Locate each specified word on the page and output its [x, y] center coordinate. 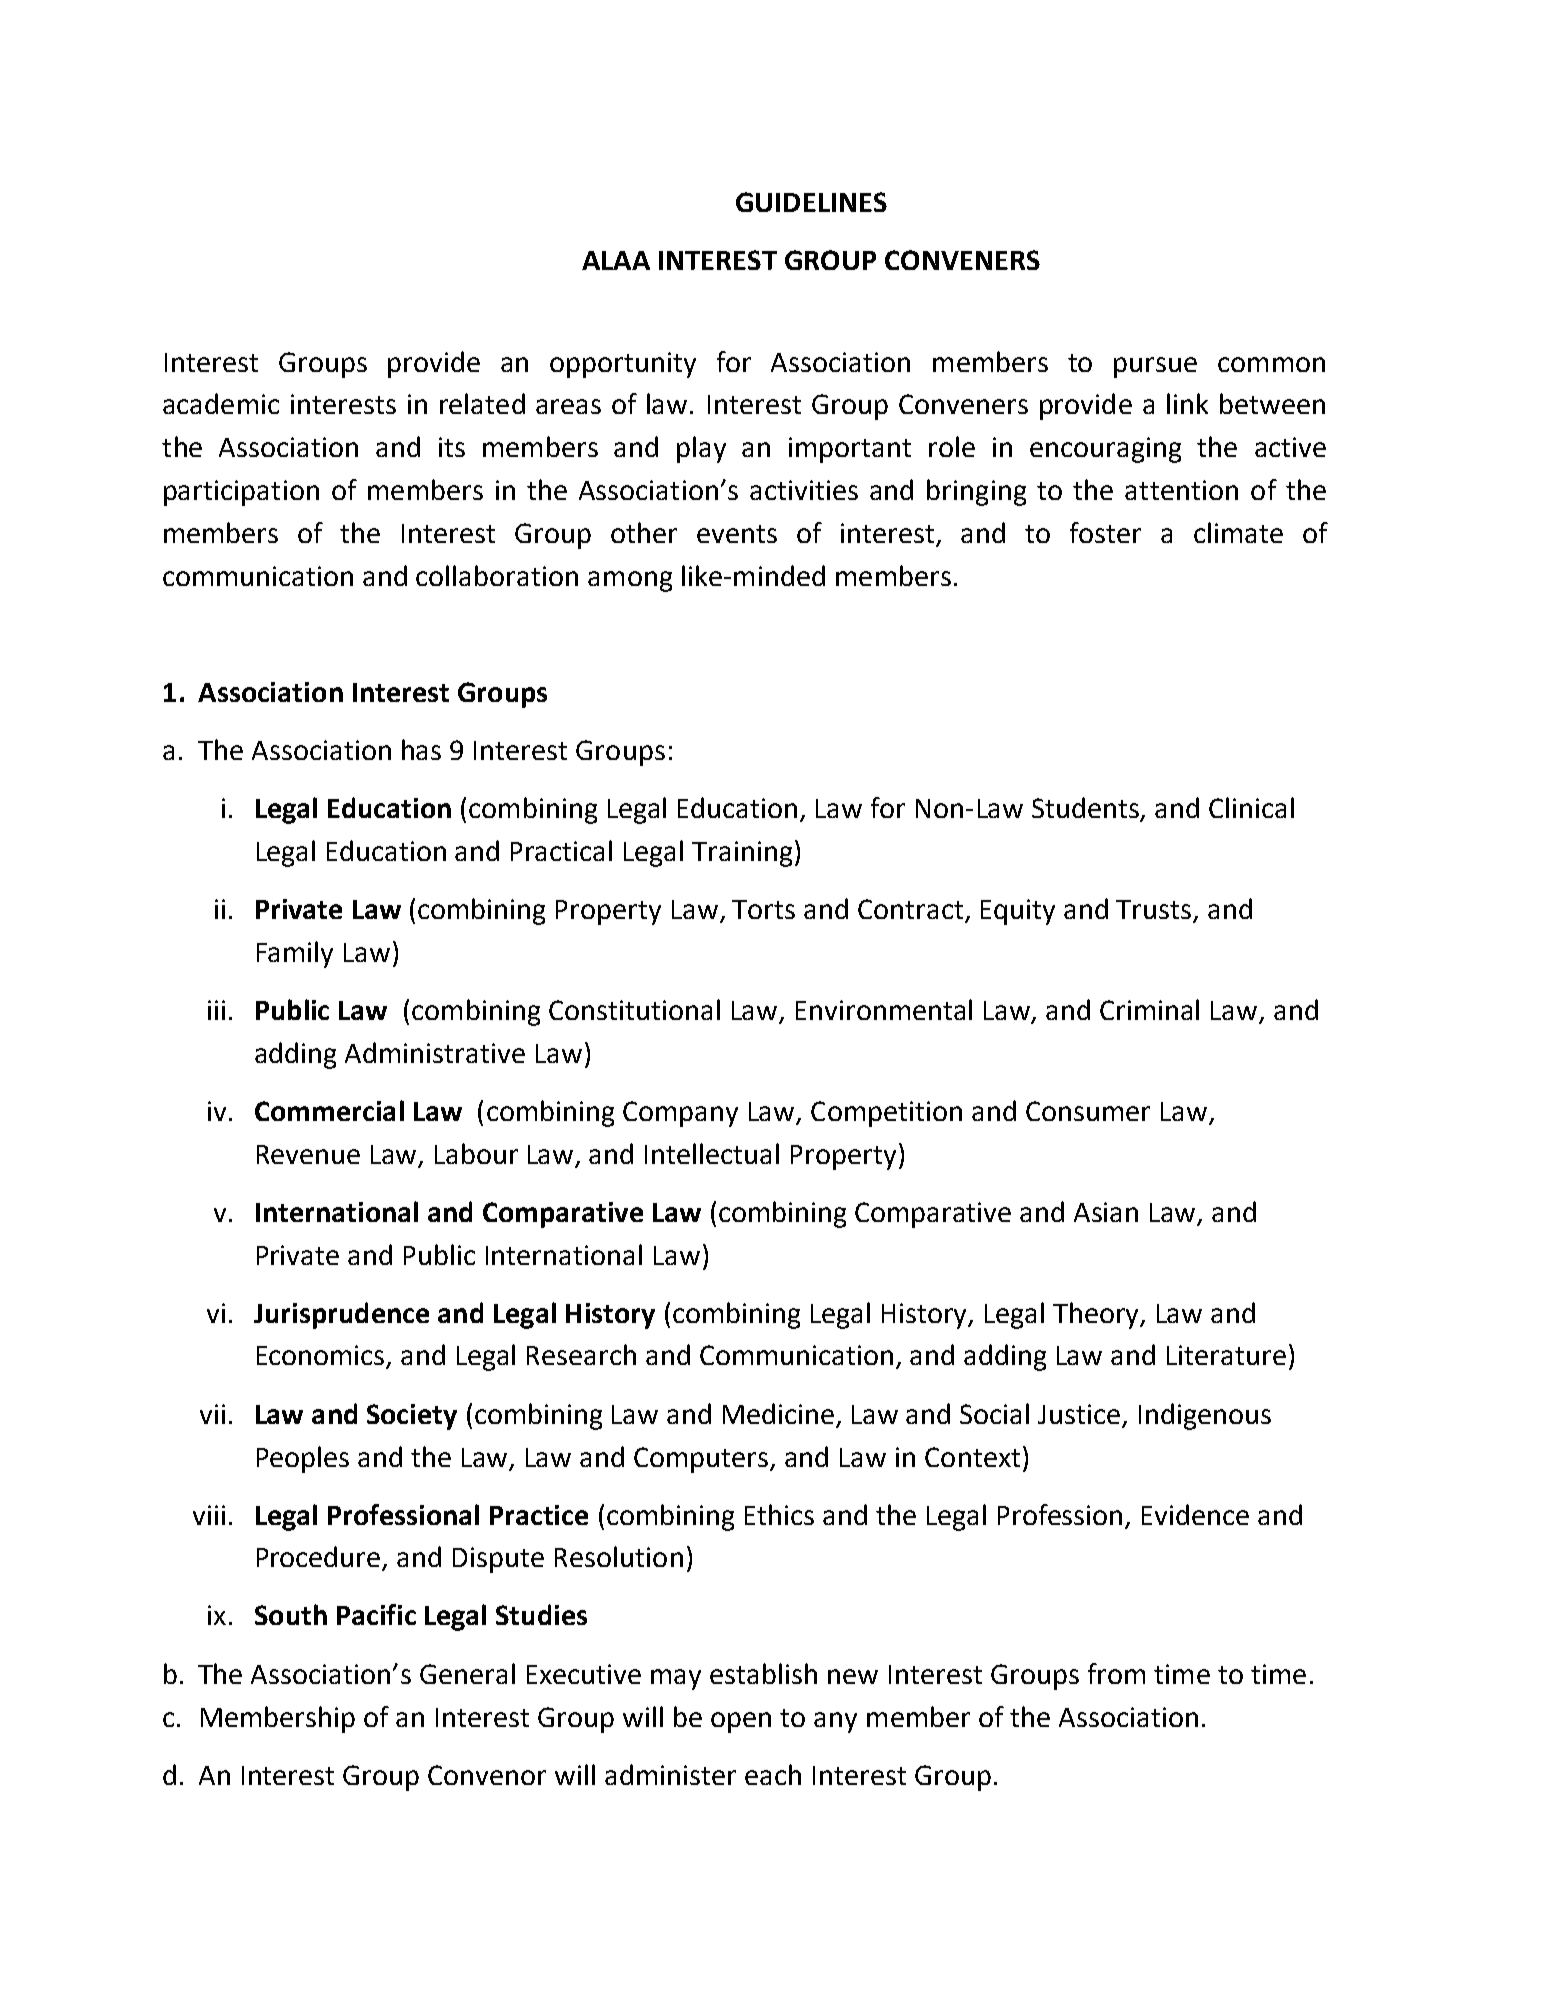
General [467, 1673]
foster [1105, 532]
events [737, 534]
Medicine [780, 1415]
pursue [1155, 367]
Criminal [1149, 1009]
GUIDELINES [811, 202]
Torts [763, 909]
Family [295, 954]
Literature [1226, 1355]
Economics [322, 1356]
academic [221, 403]
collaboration [497, 575]
